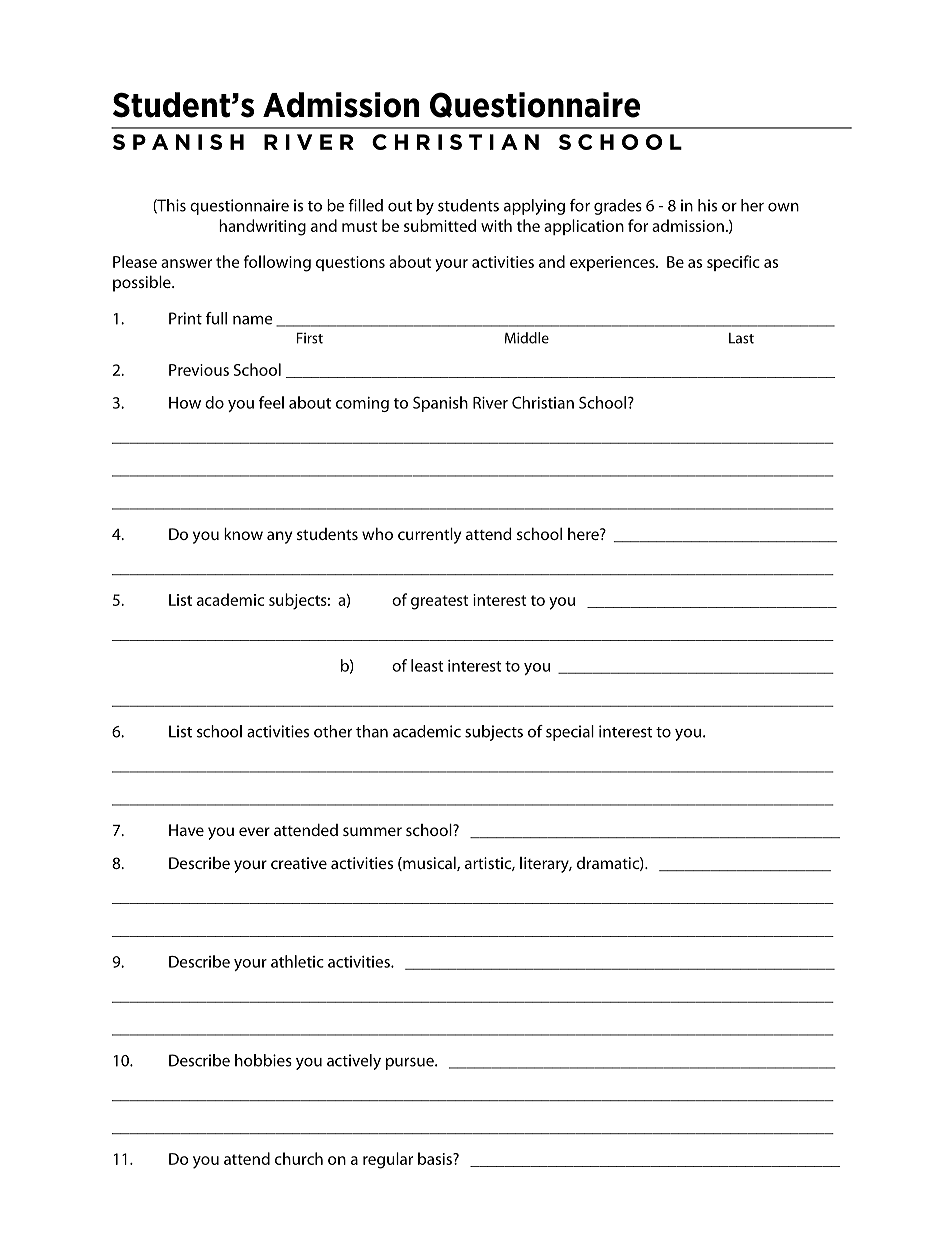  What do you see at coordinates (186, 263) in the document?
I see `answer` at bounding box center [186, 263].
